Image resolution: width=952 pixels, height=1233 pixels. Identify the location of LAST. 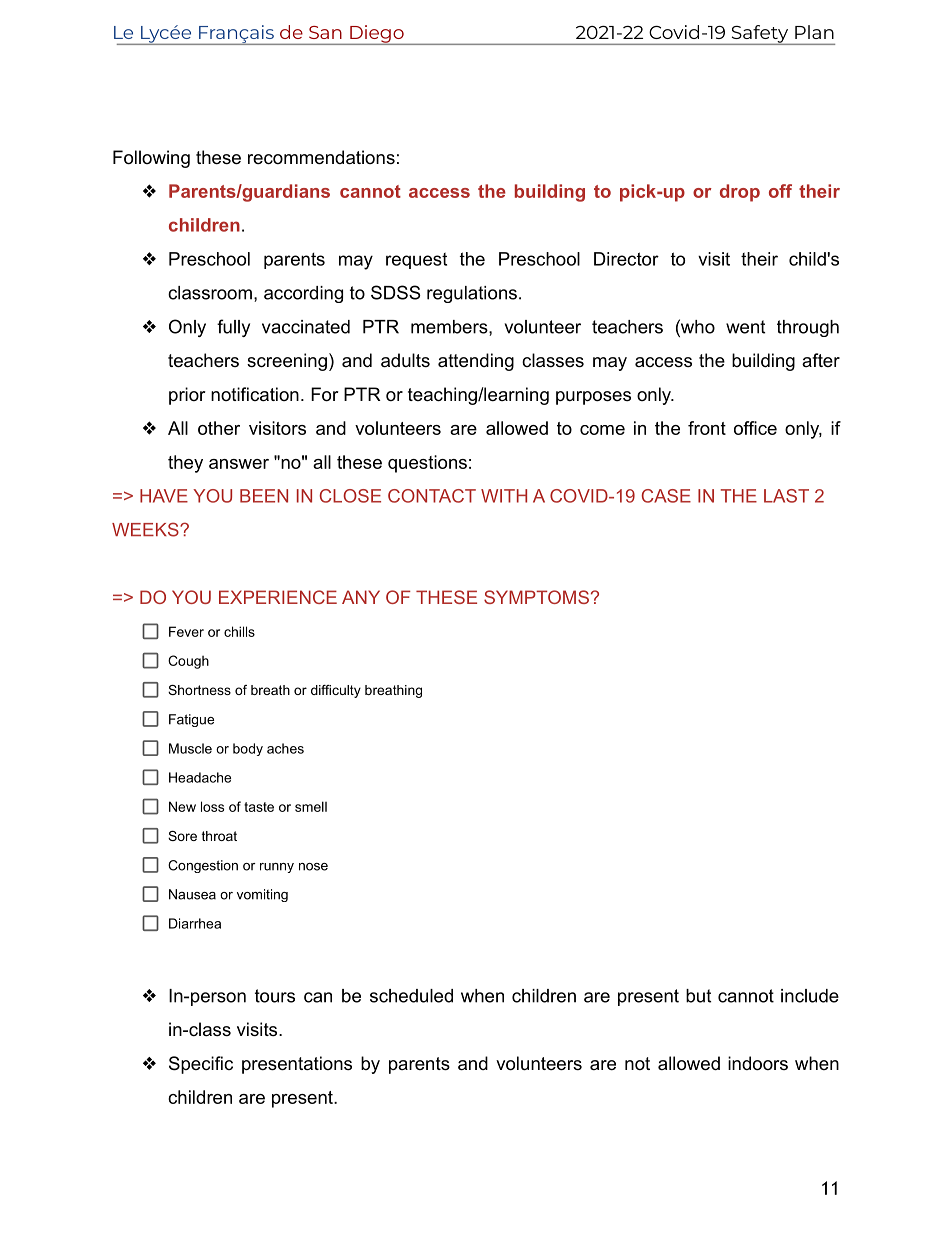
(786, 496).
